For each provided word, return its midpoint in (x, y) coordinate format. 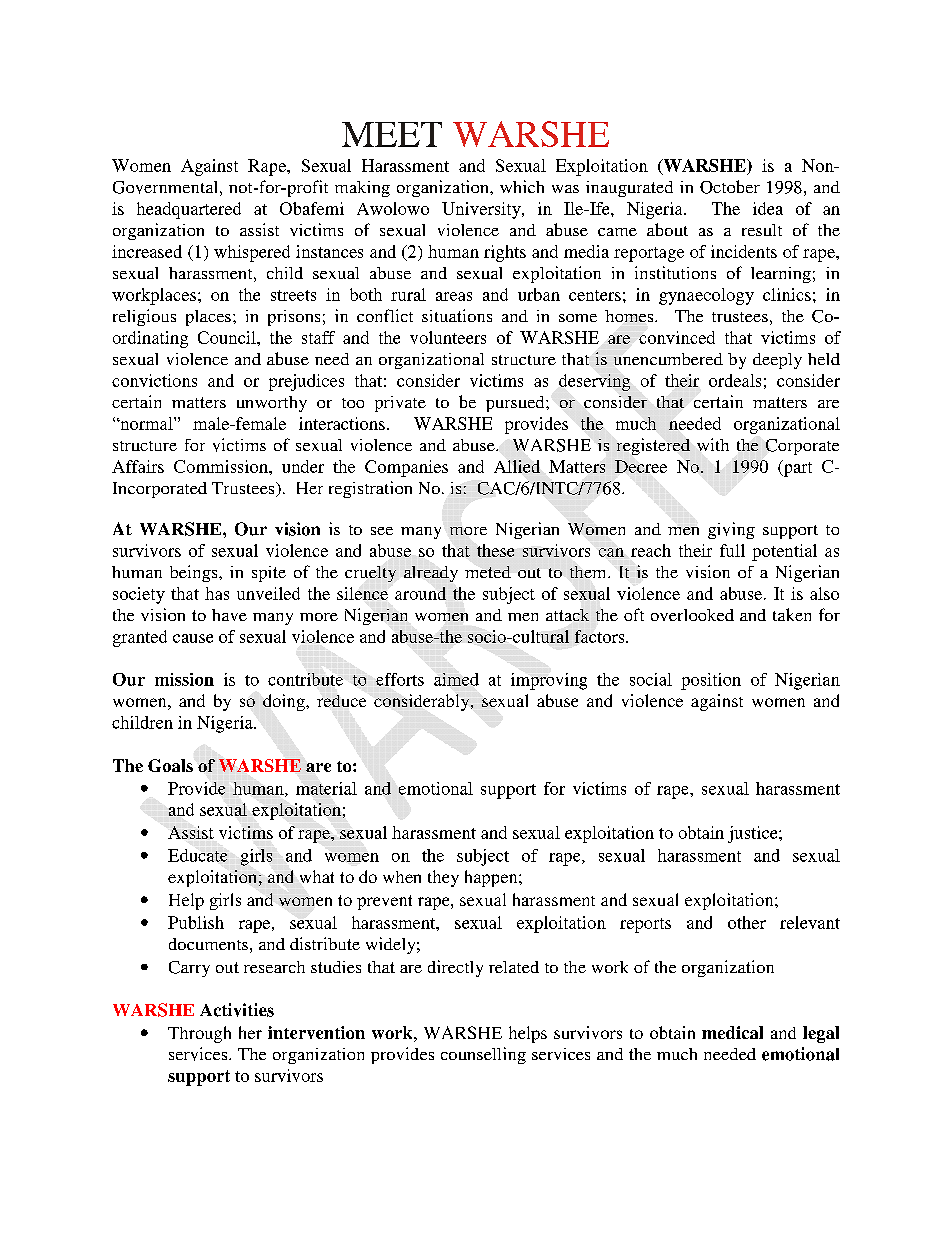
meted (488, 572)
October (730, 187)
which (522, 186)
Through (199, 1034)
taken (792, 614)
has (217, 593)
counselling (483, 1055)
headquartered (189, 210)
